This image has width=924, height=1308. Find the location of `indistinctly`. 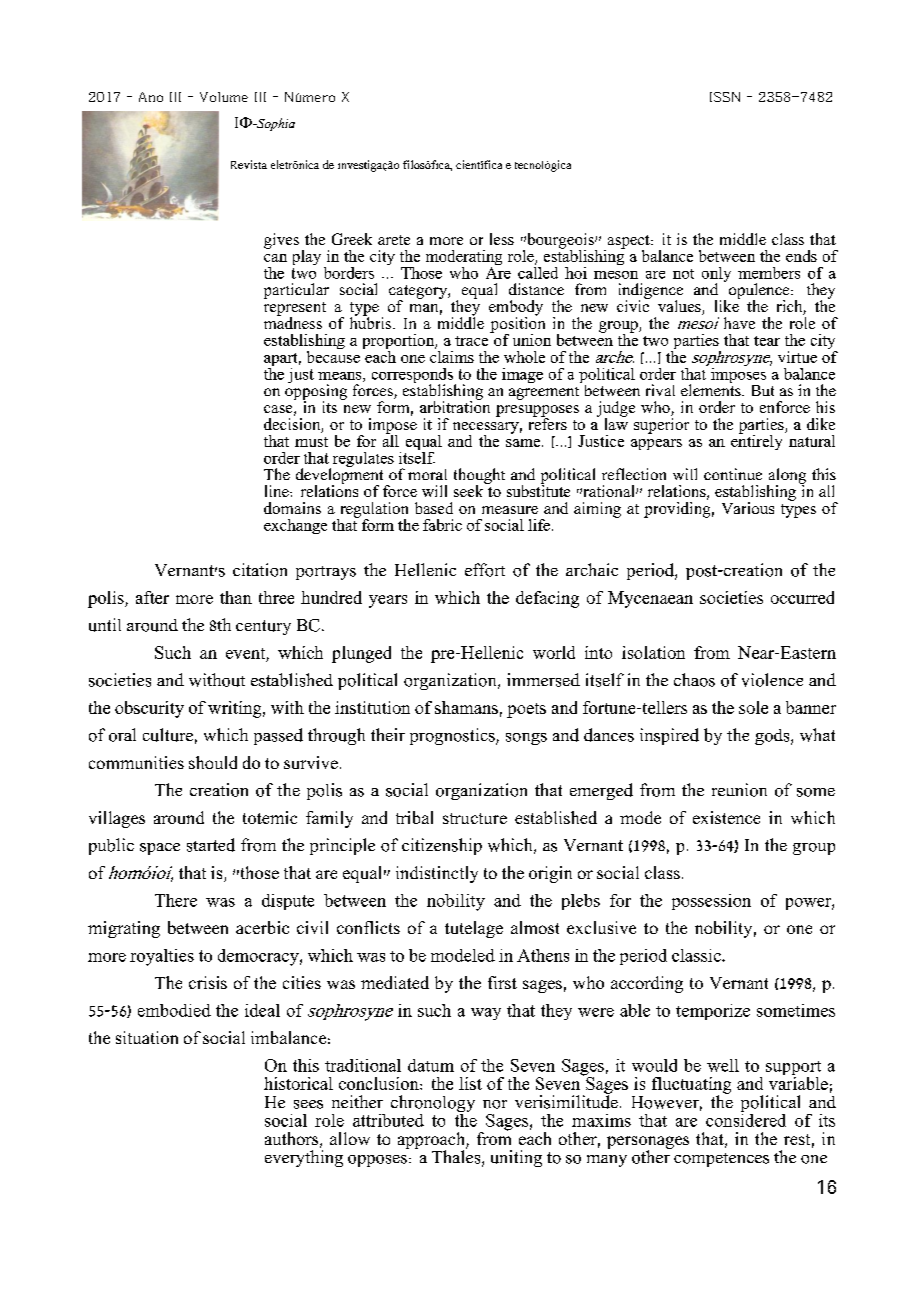

indistinctly is located at coordinates (437, 874).
